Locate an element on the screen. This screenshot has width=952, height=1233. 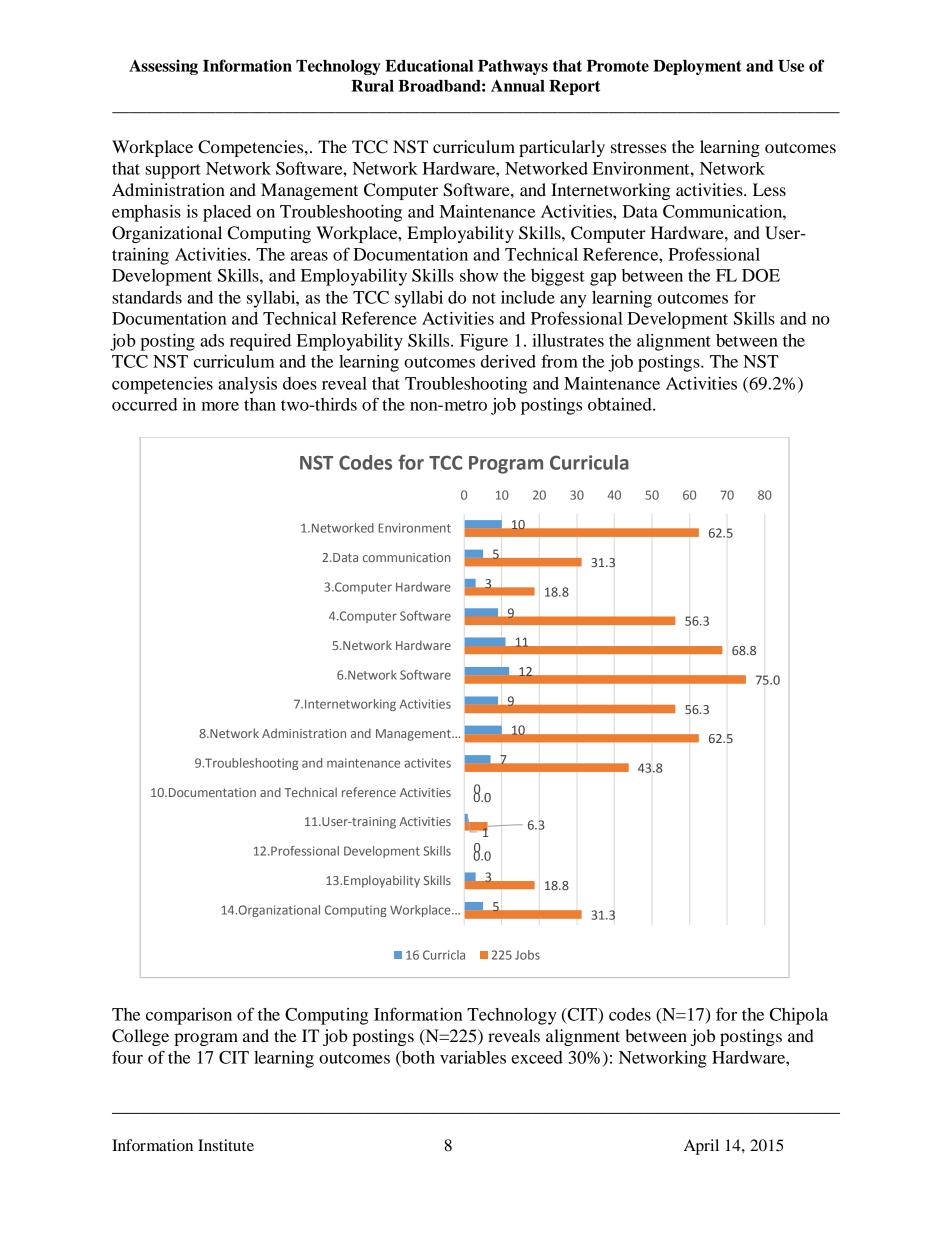
Figure is located at coordinates (484, 342).
